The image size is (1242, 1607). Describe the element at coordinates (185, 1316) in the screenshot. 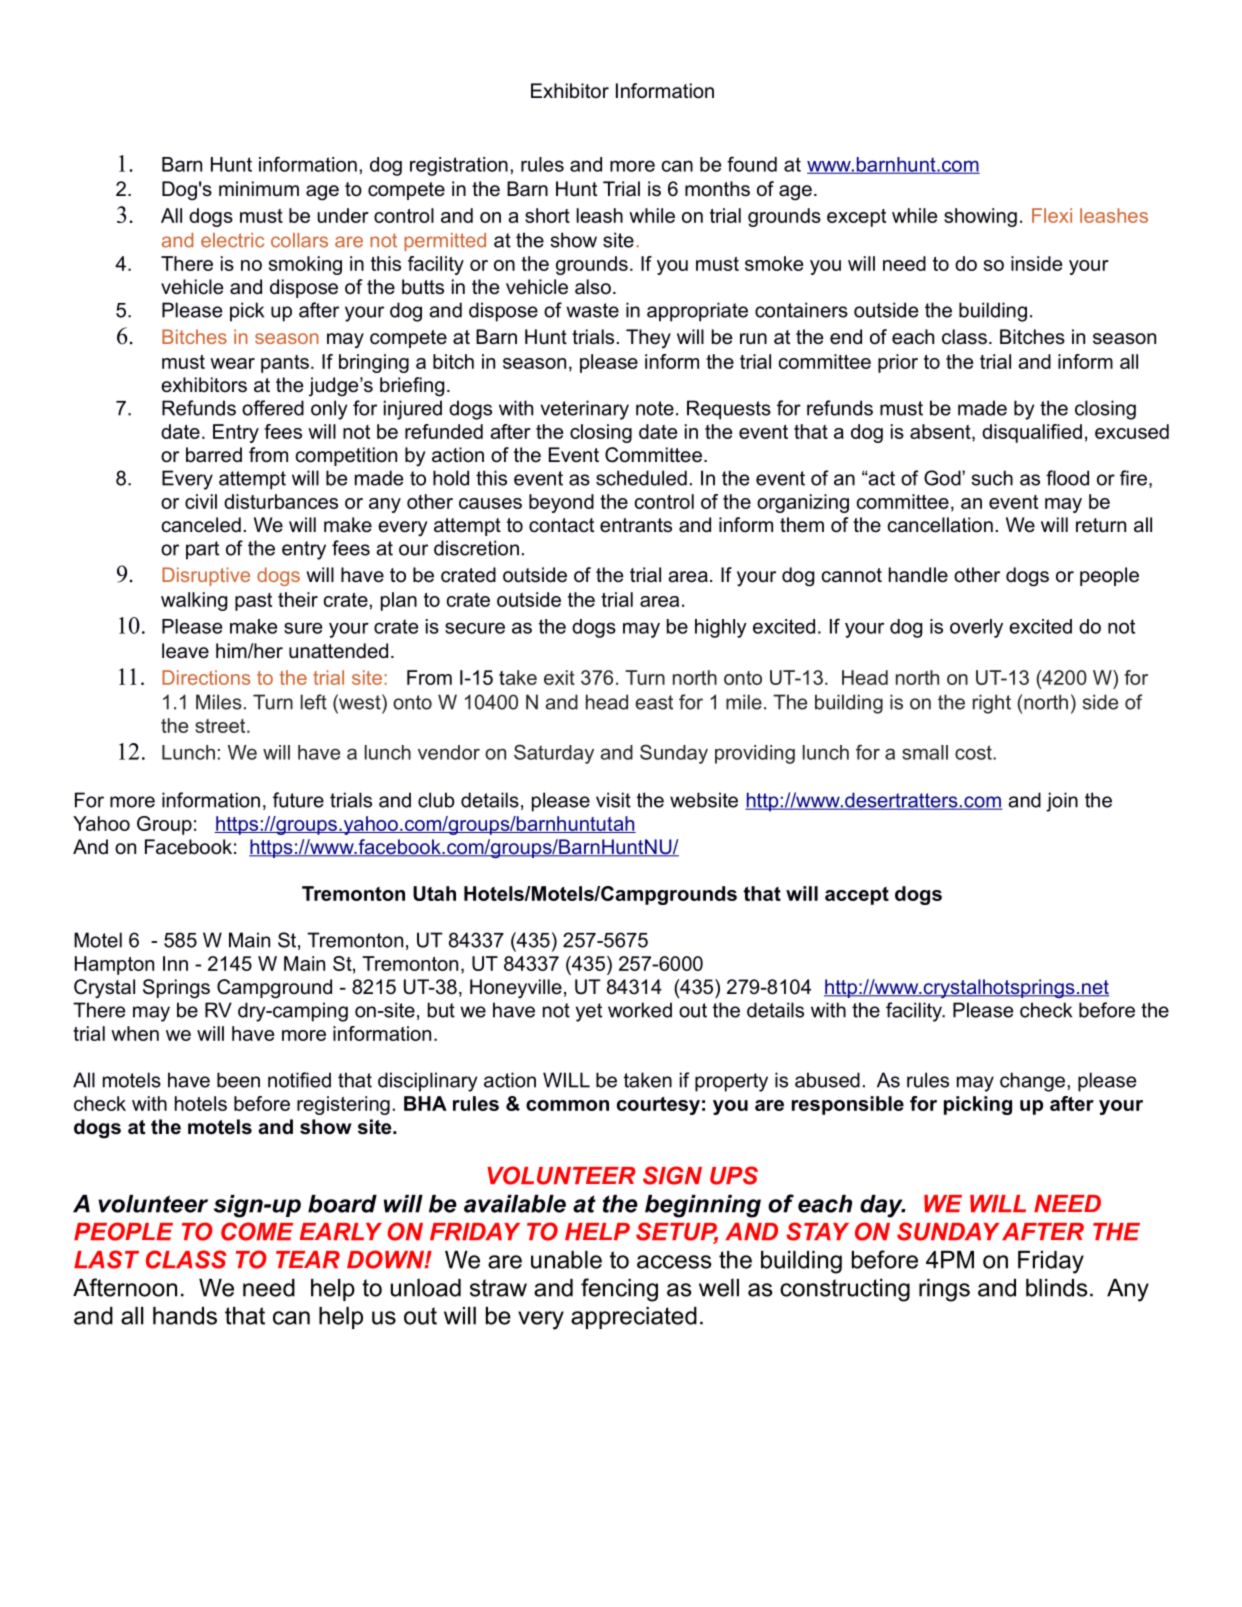

I see `hands` at that location.
